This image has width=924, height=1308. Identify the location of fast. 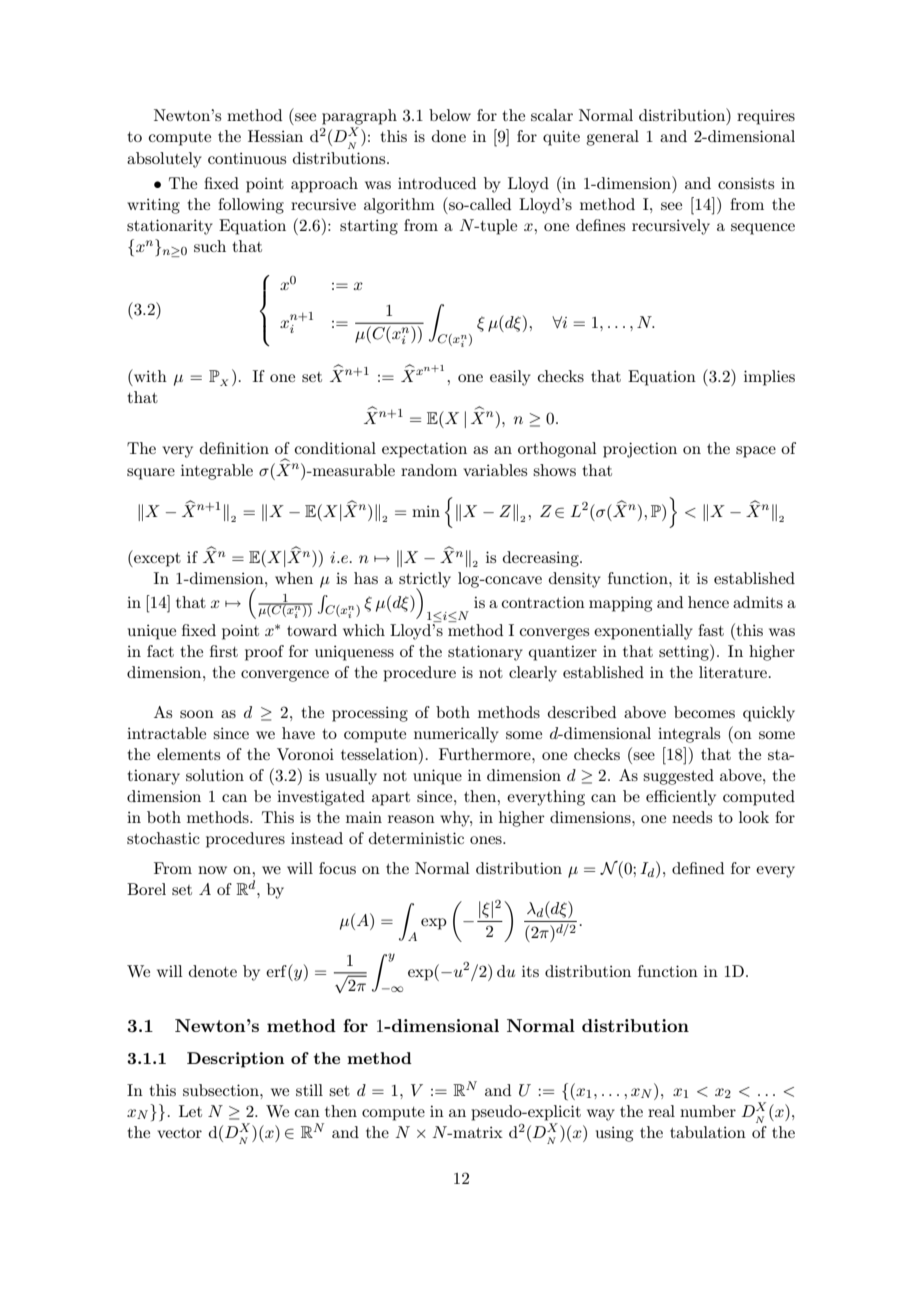
(711, 630).
